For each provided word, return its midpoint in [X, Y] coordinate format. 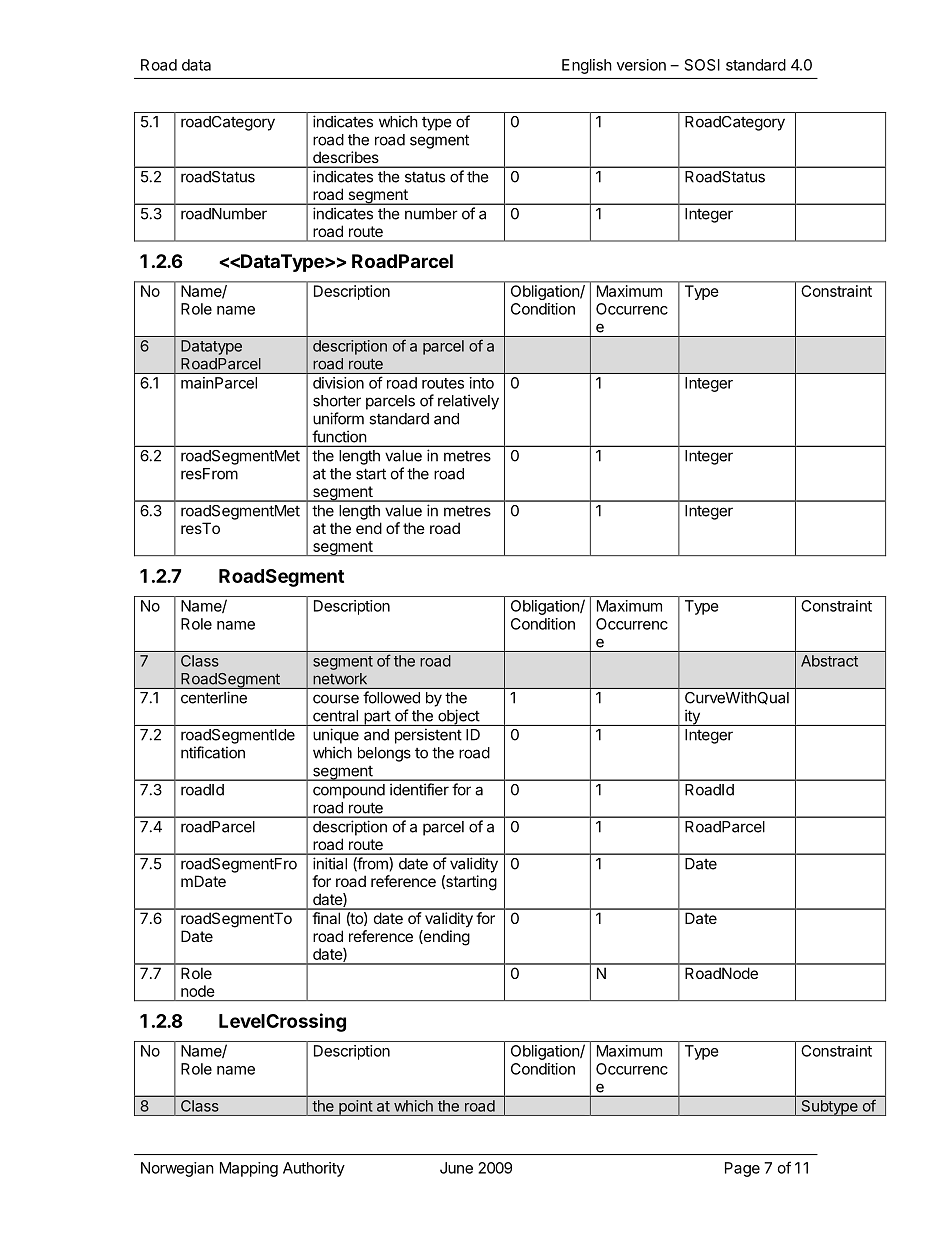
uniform [338, 418]
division [338, 383]
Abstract [829, 661]
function [339, 436]
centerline [214, 697]
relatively [468, 402]
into [482, 383]
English [587, 66]
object [458, 717]
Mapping [249, 1169]
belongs [384, 754]
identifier [419, 789]
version [641, 65]
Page [742, 1169]
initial [330, 863]
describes [345, 157]
